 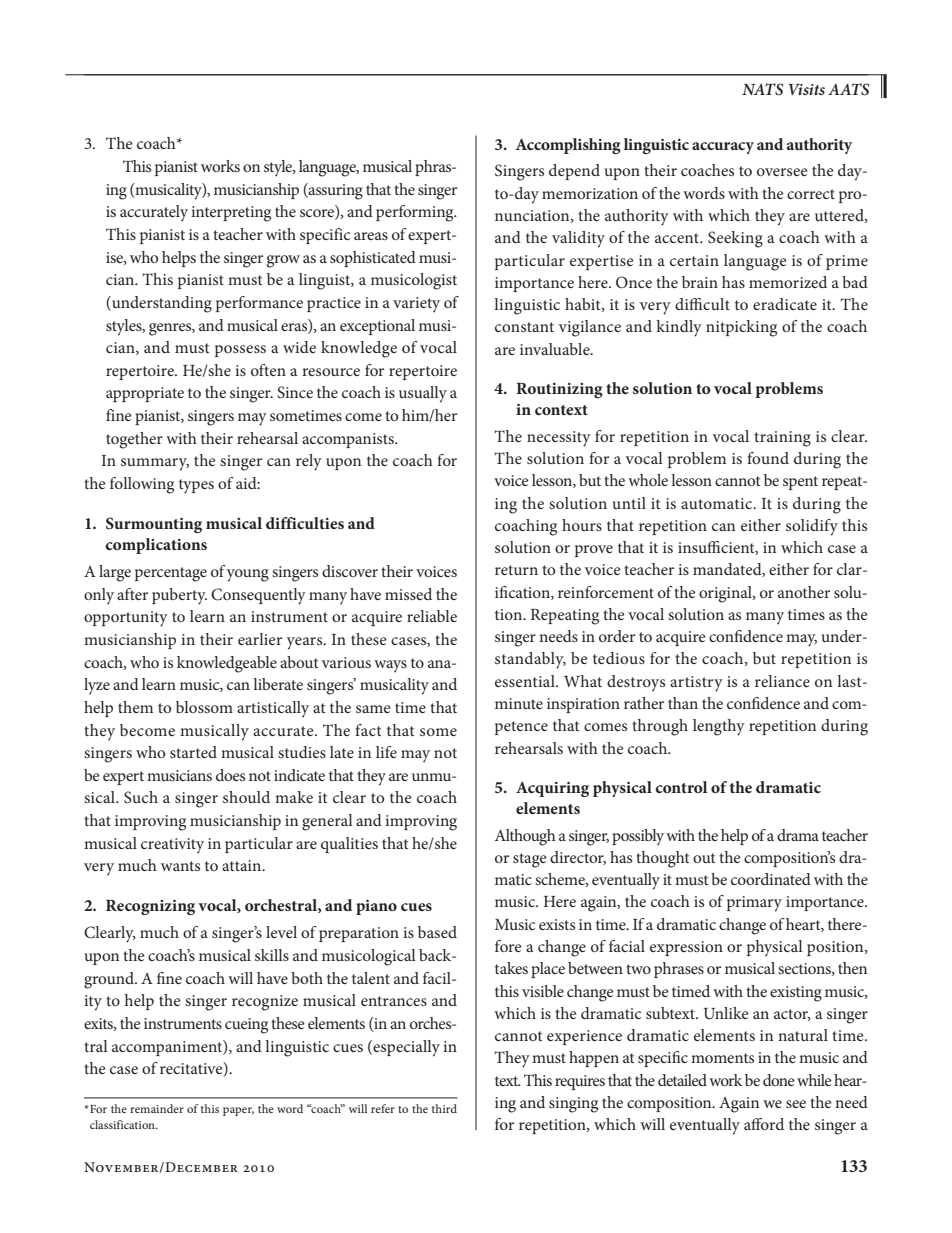 I want to click on reliable, so click(x=432, y=616).
